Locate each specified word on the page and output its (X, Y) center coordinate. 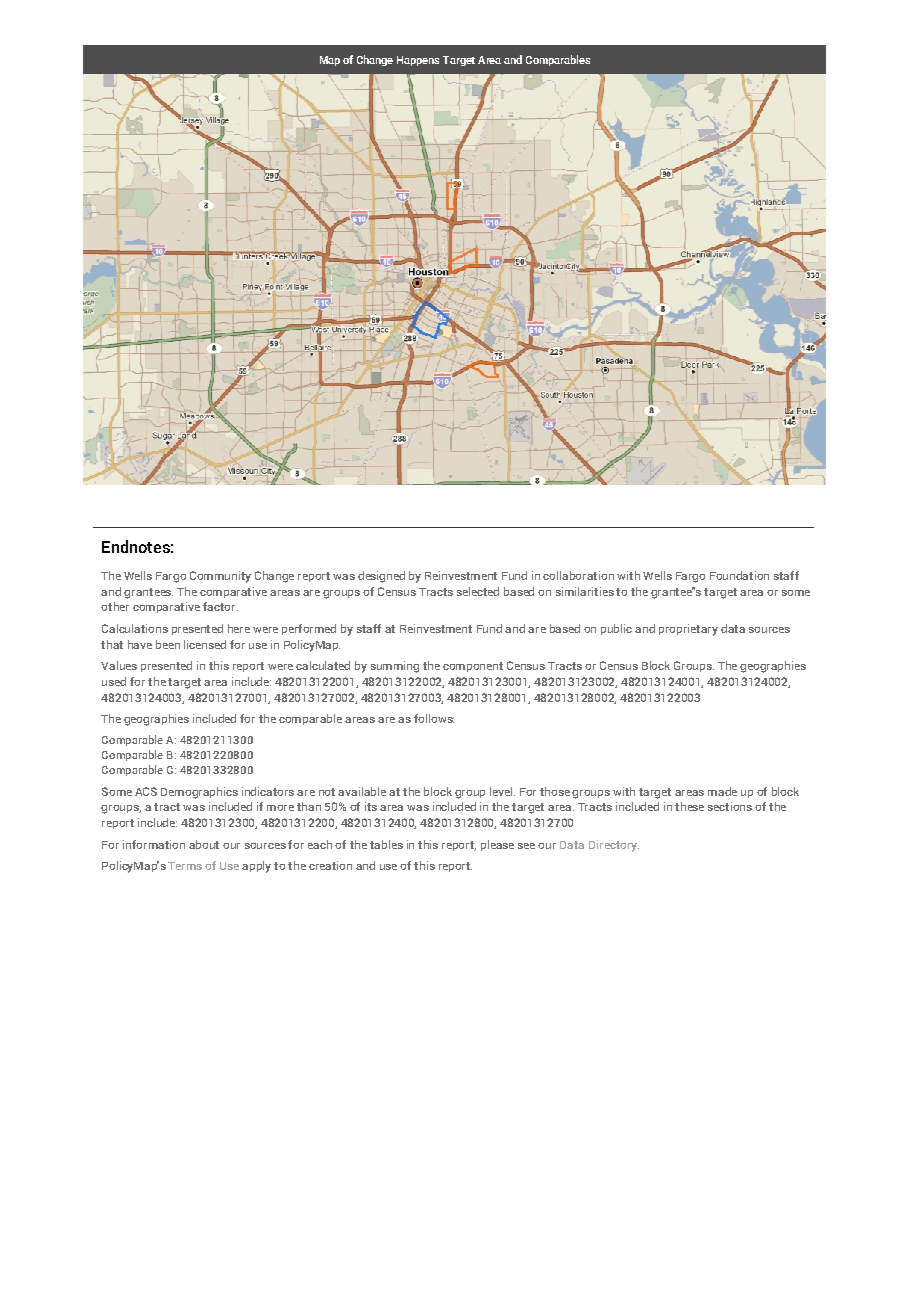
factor (220, 606)
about (204, 844)
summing (395, 667)
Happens (418, 61)
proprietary (688, 630)
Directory (614, 846)
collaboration (578, 575)
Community (220, 577)
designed (381, 577)
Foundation (739, 575)
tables (386, 844)
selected (478, 591)
